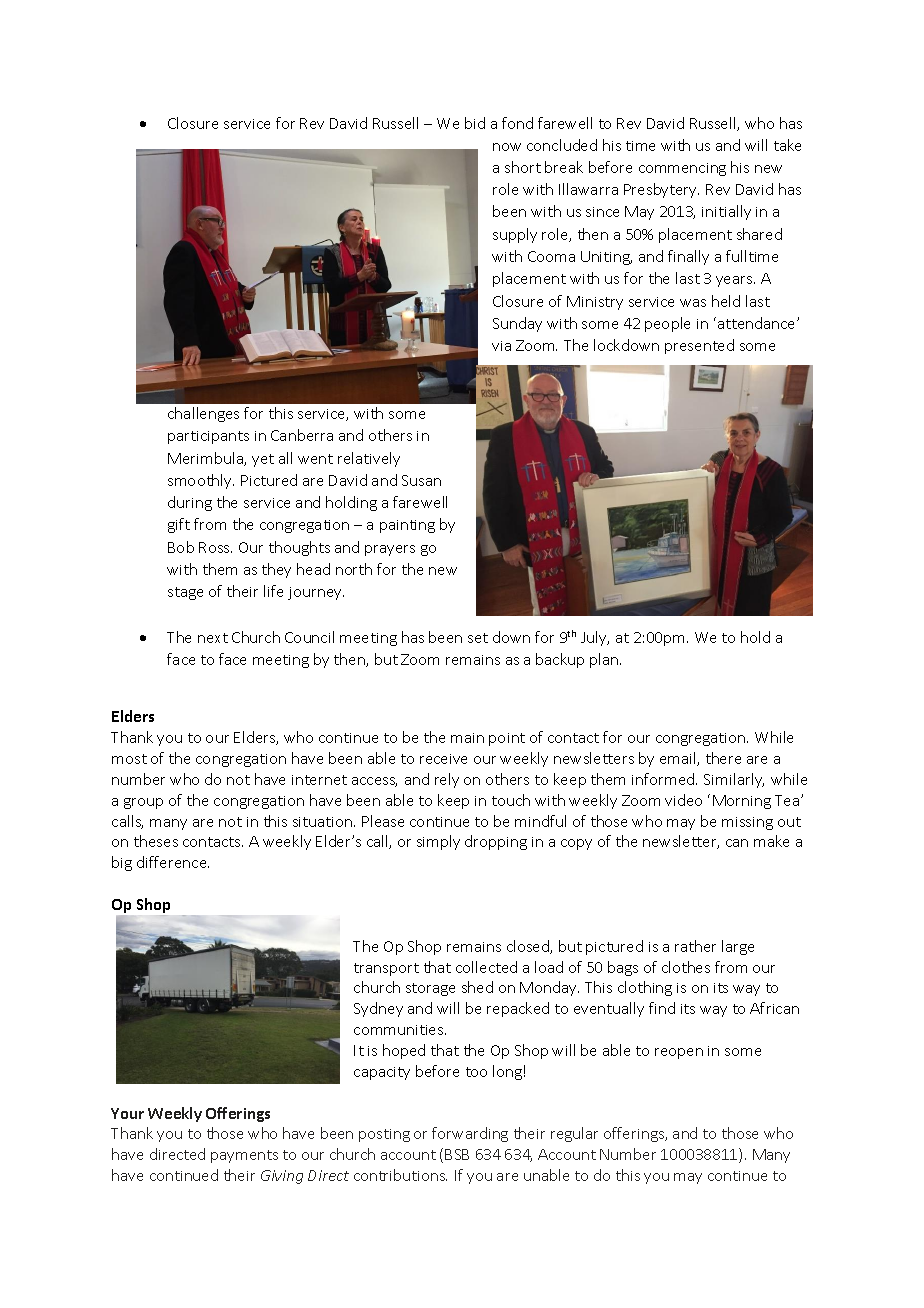 Image resolution: width=924 pixels, height=1308 pixels. I want to click on smoothly, so click(201, 481).
